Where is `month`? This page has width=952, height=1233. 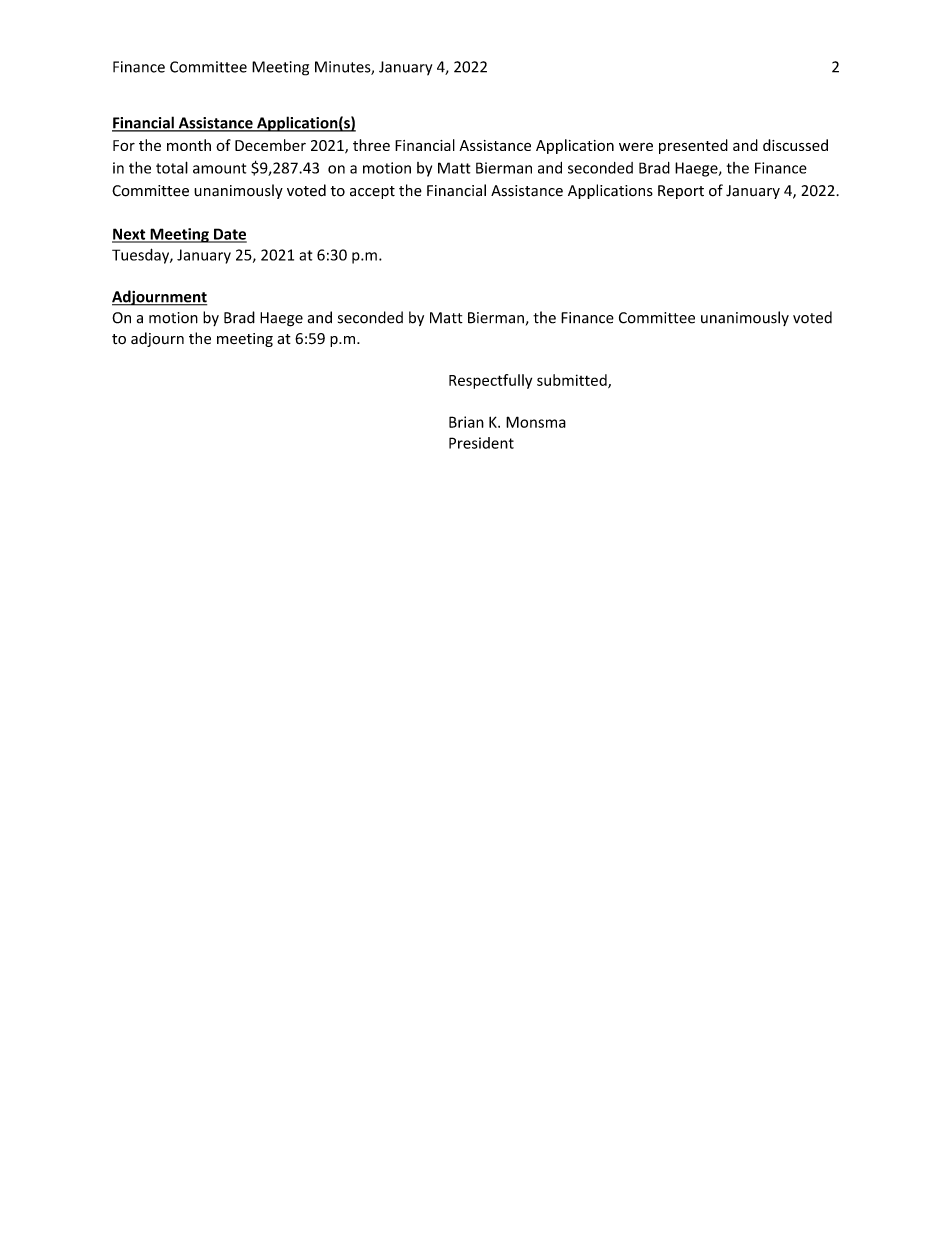
month is located at coordinates (189, 145).
